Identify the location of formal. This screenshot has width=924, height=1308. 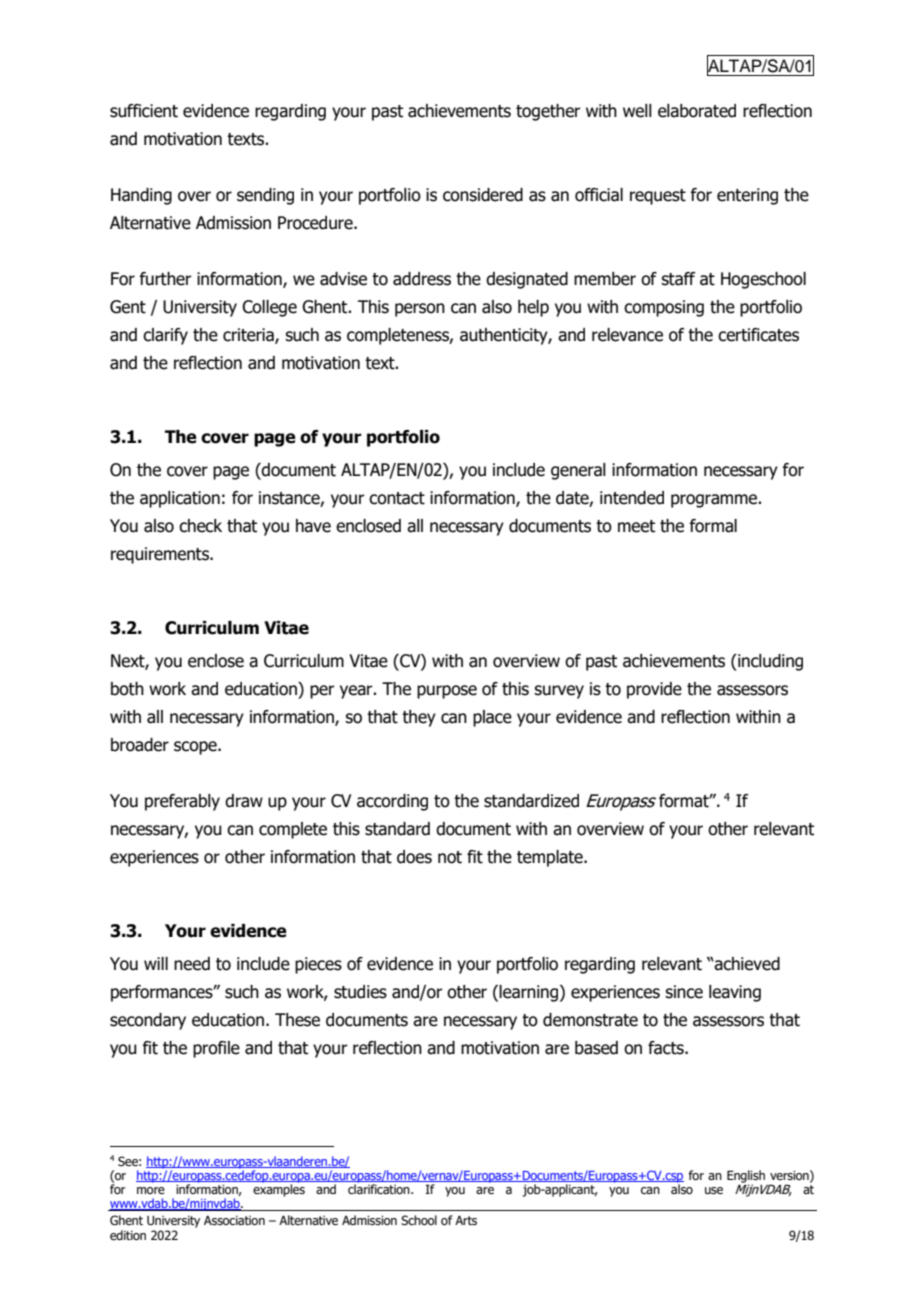
(713, 526).
